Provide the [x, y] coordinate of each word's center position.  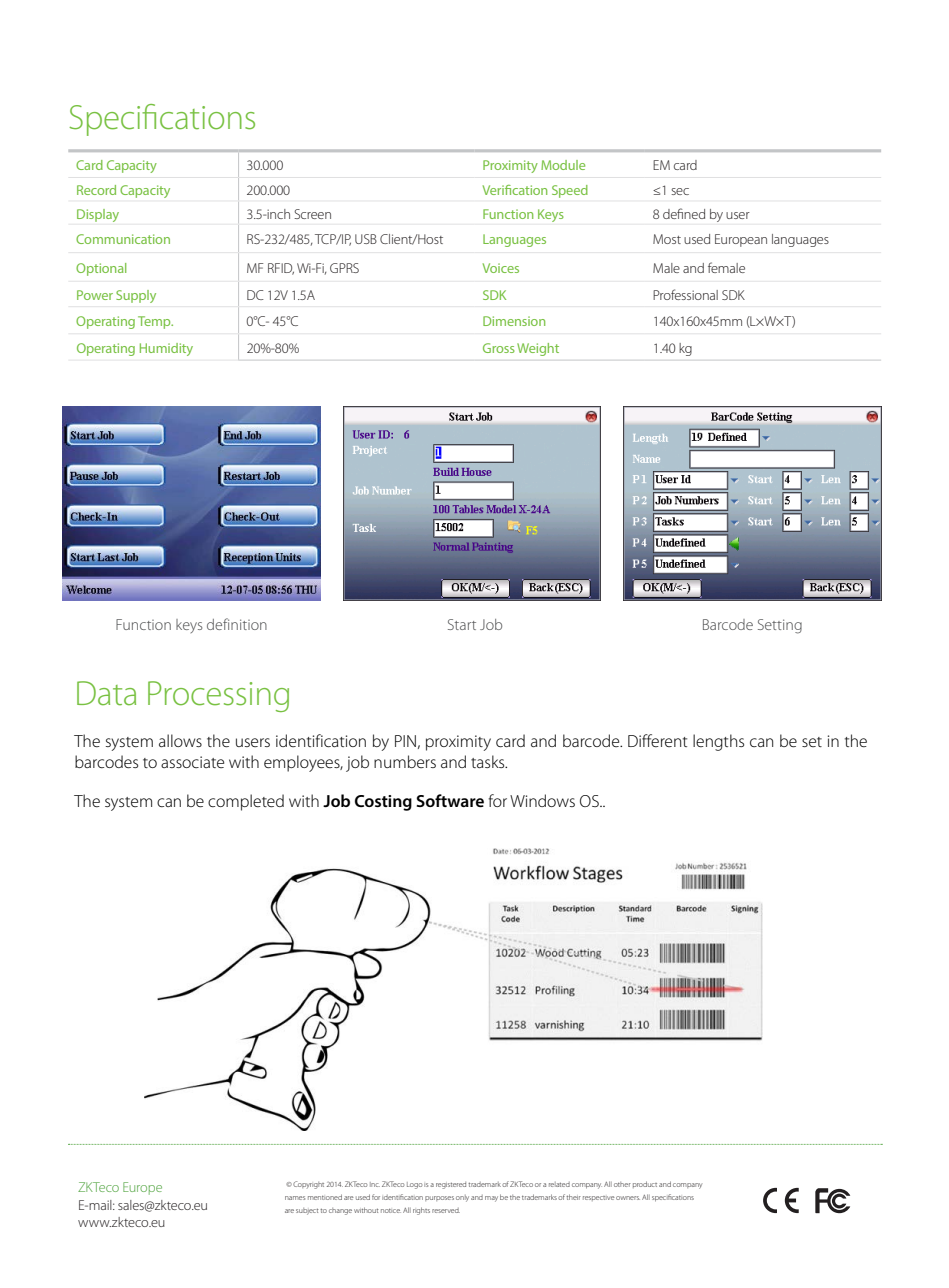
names [295, 1198]
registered [451, 1185]
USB [366, 239]
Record [96, 190]
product [645, 1184]
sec [680, 191]
